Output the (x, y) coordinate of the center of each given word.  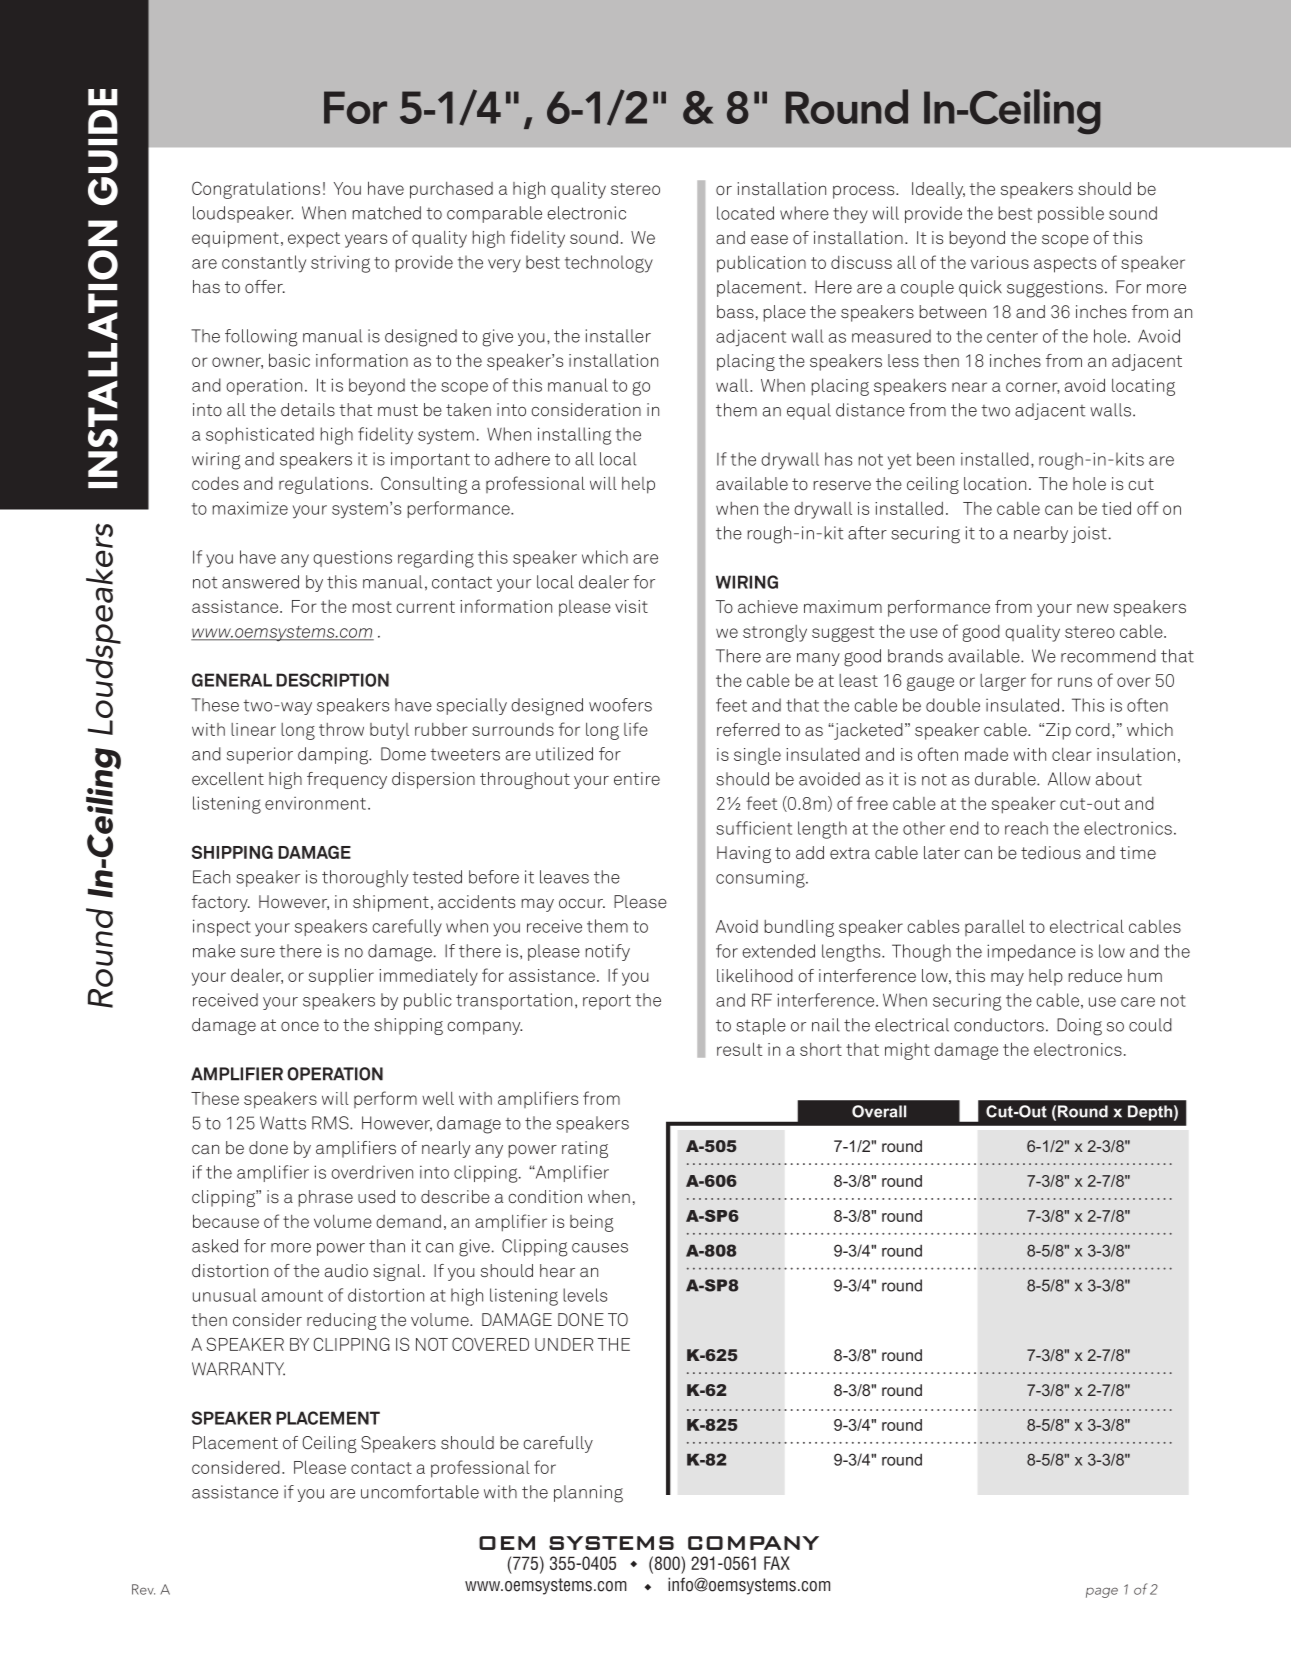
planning (588, 1494)
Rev (143, 1589)
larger (1003, 682)
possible (1071, 214)
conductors (999, 1025)
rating (585, 1149)
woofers (620, 705)
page (1102, 1592)
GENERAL (232, 680)
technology (609, 264)
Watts (283, 1123)
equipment (235, 239)
